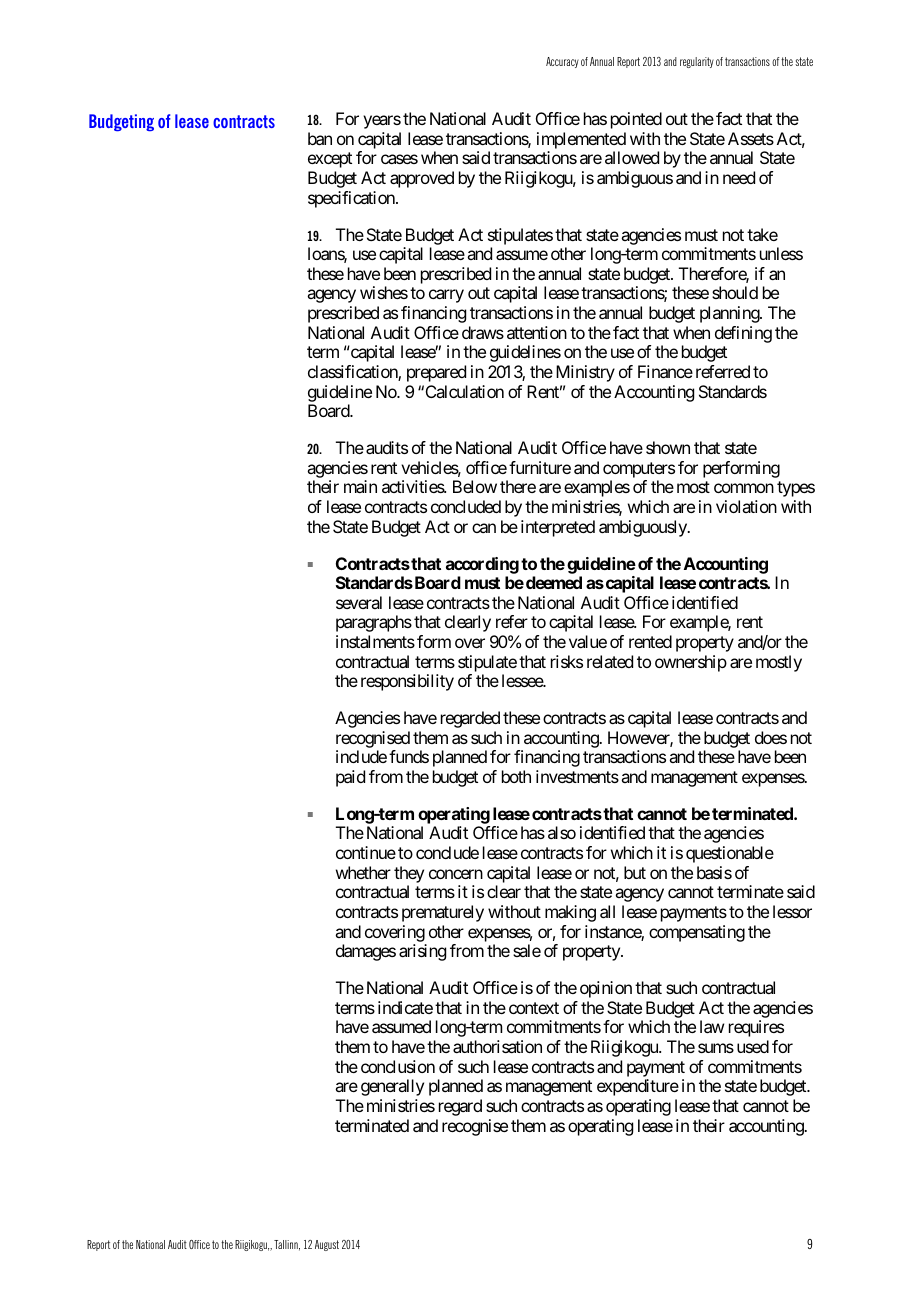  I want to click on expenditure, so click(638, 1087).
